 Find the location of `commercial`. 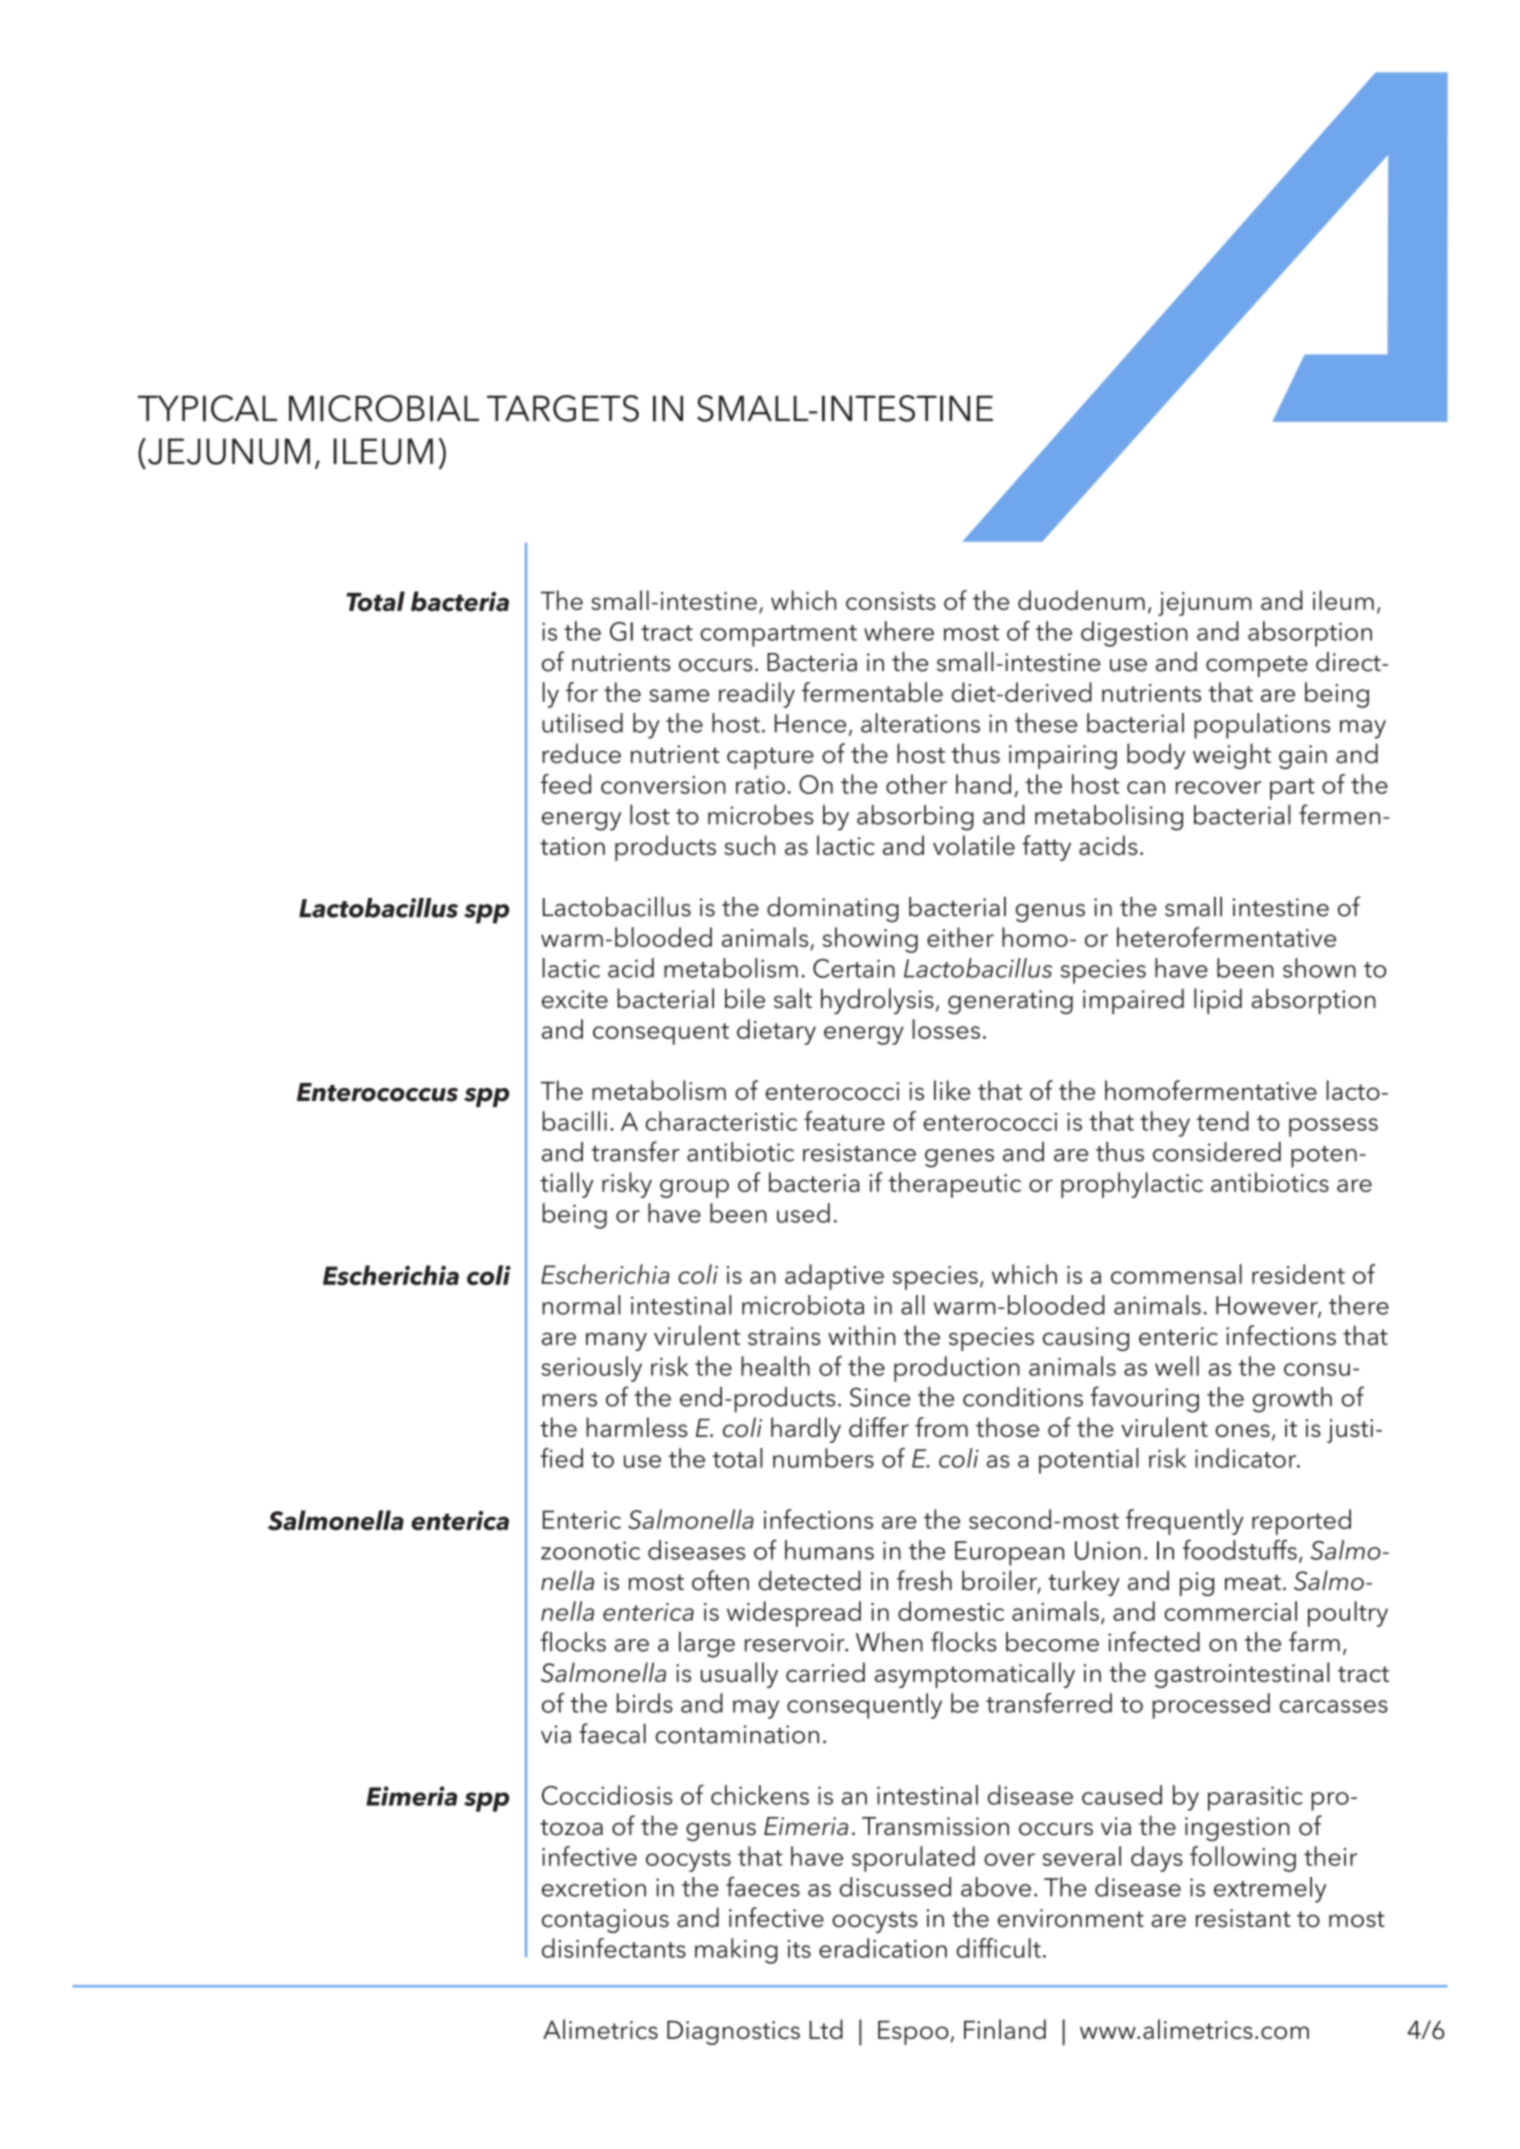

commercial is located at coordinates (1230, 1611).
